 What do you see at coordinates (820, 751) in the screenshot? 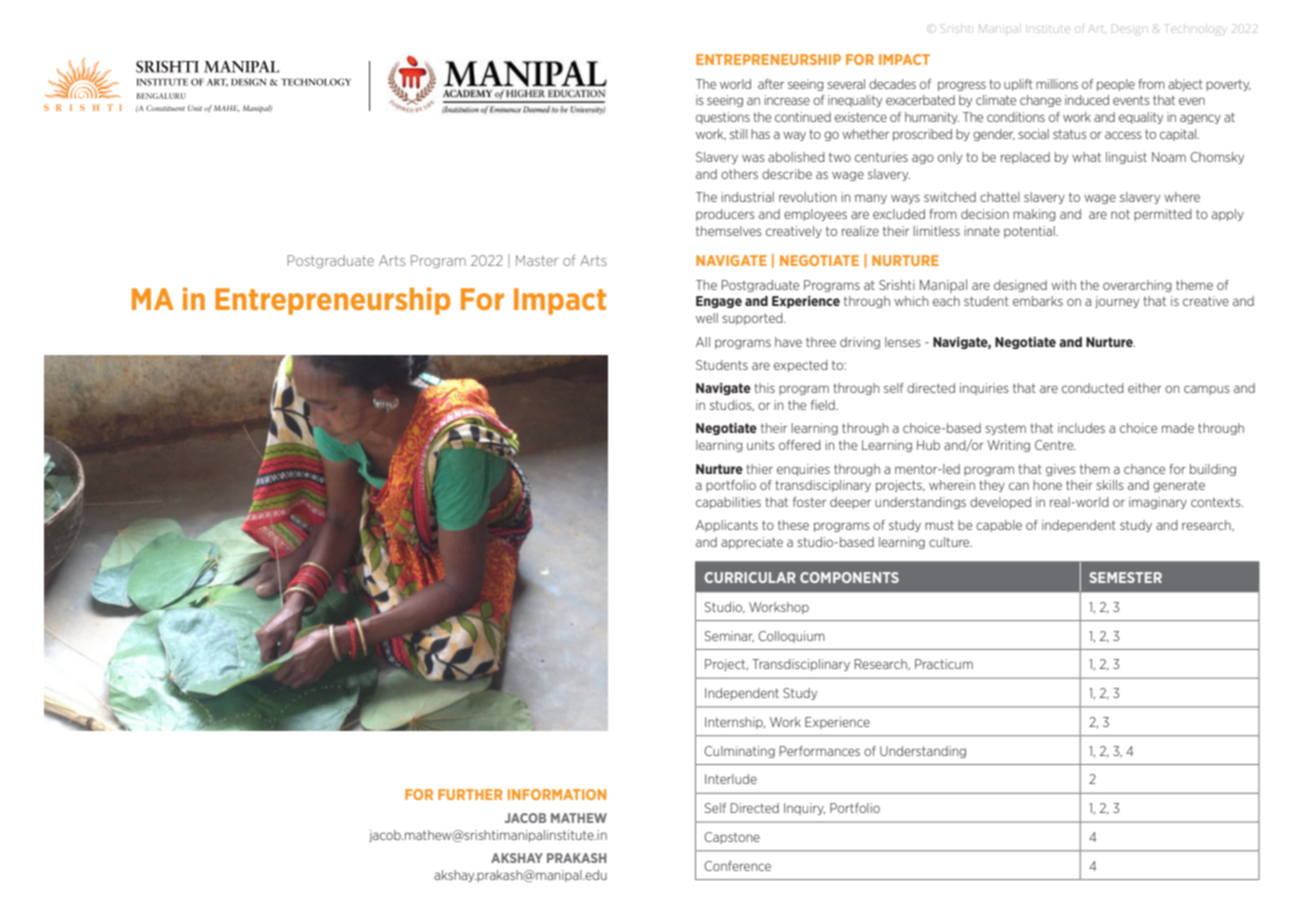
I see `Performances` at bounding box center [820, 751].
